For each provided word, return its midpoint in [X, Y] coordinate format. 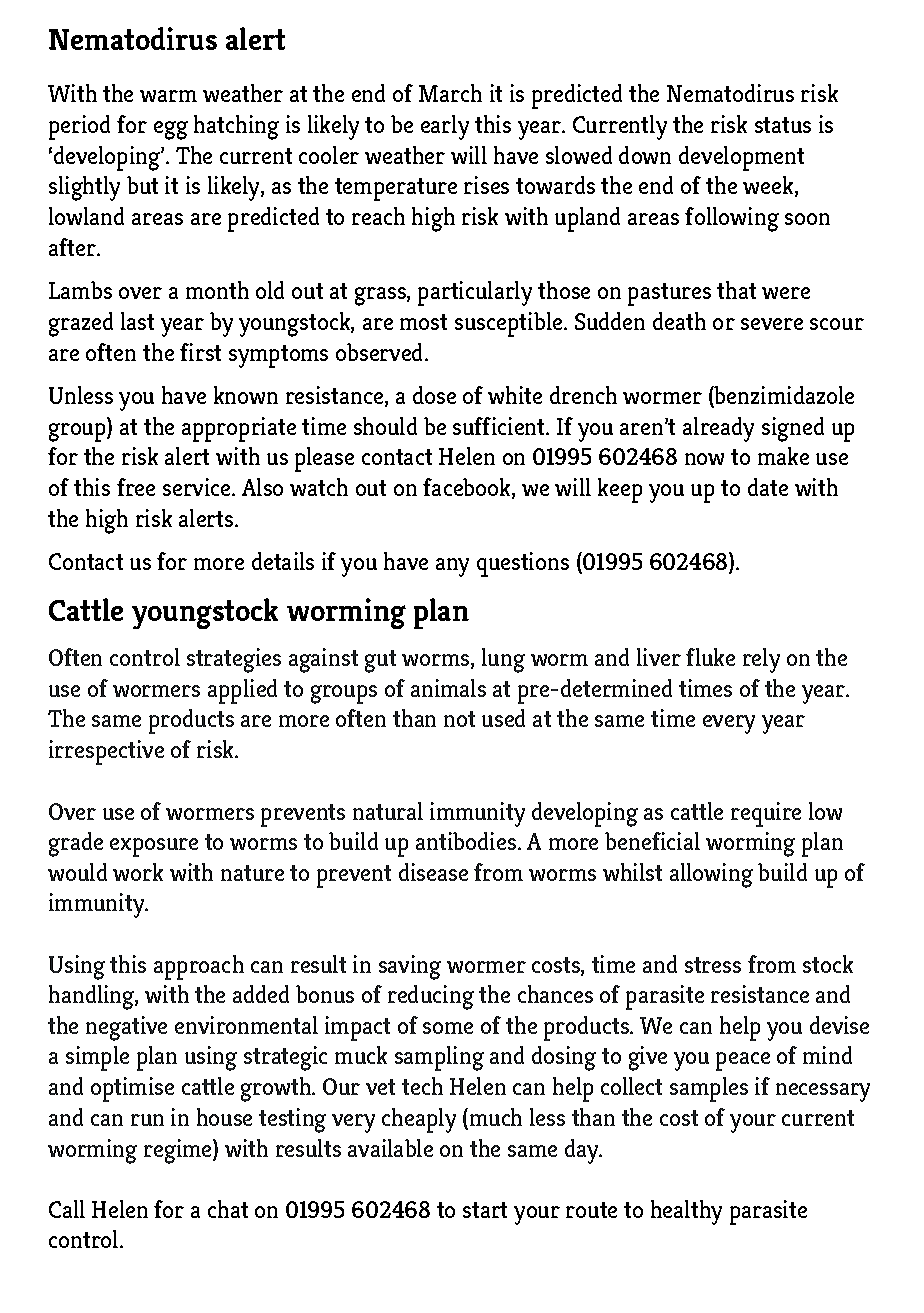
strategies [234, 660]
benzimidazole [783, 396]
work [138, 872]
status [783, 125]
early [445, 127]
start [485, 1210]
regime [179, 1151]
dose [434, 395]
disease [433, 872]
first [200, 352]
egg [171, 130]
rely [761, 660]
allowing [711, 875]
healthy [686, 1212]
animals [448, 688]
